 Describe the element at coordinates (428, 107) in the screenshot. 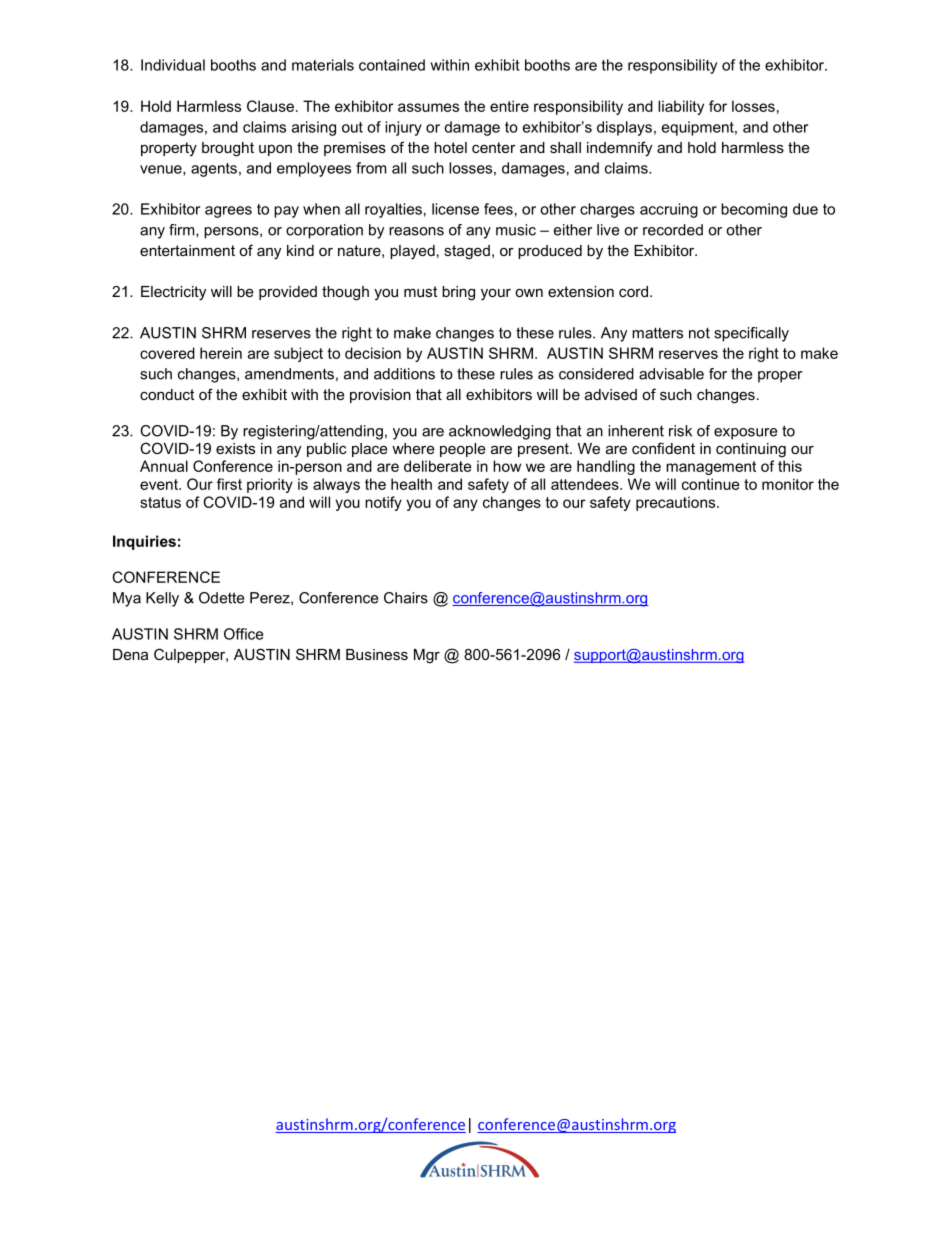

I see `assumes` at that location.
